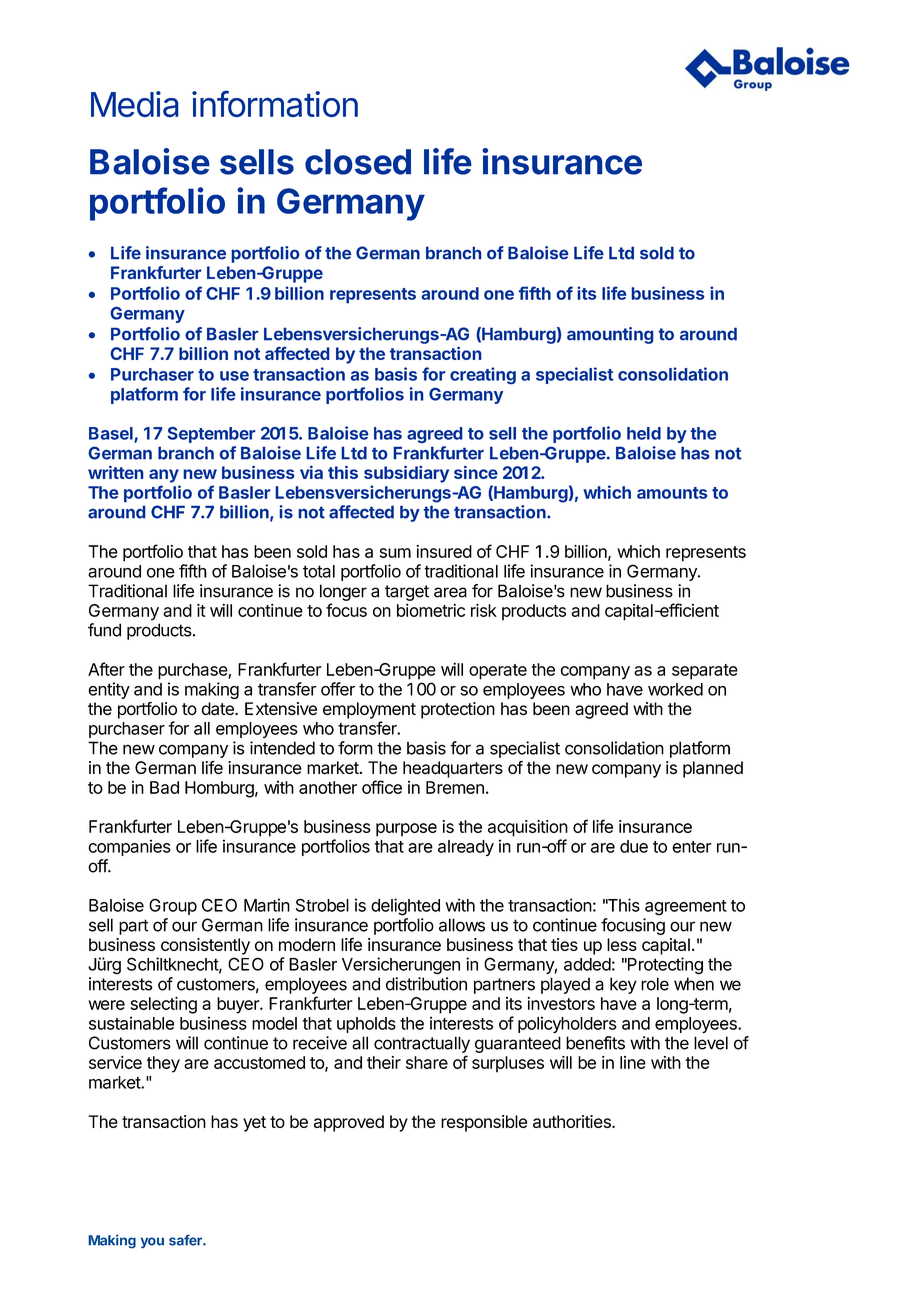 This screenshot has height=1308, width=924. I want to click on closed, so click(358, 162).
